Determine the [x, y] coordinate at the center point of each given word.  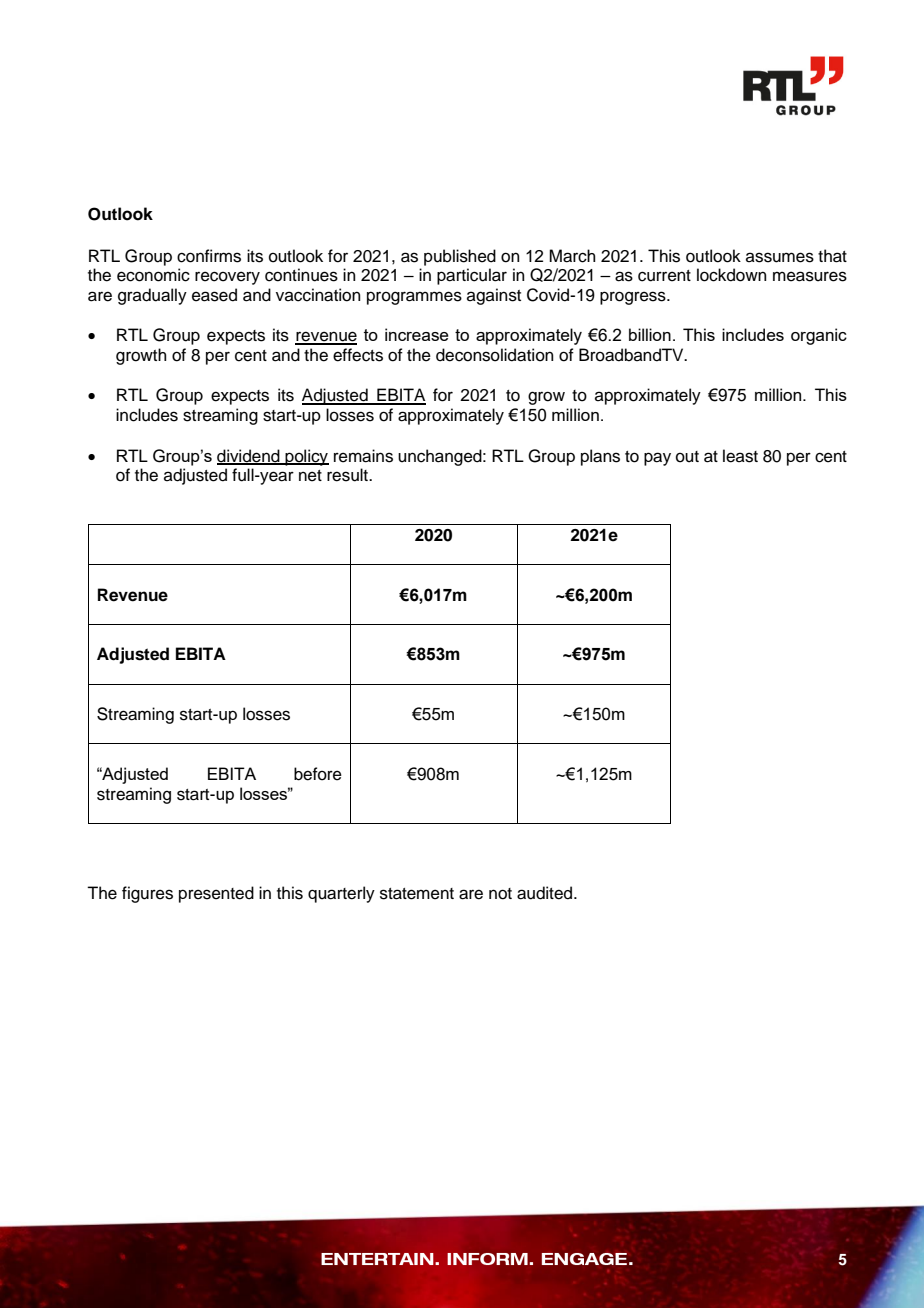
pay [657, 459]
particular [472, 276]
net [310, 476]
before [318, 774]
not [500, 894]
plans [600, 457]
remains [363, 456]
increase [417, 334]
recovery [227, 278]
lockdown [732, 275]
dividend [249, 456]
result [348, 475]
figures [147, 894]
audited [546, 893]
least [740, 456]
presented [216, 894]
